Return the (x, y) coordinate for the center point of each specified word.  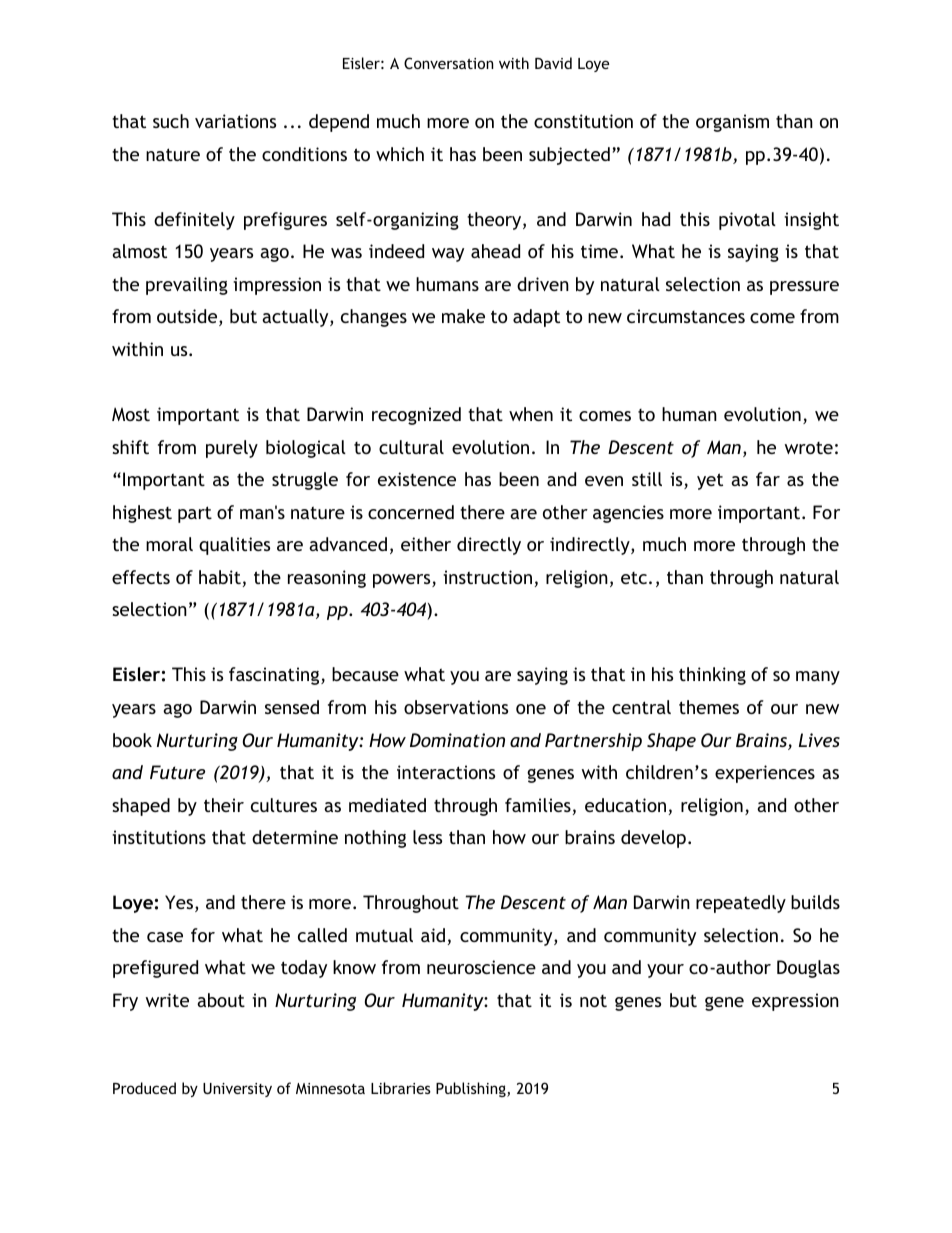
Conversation (448, 63)
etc (634, 578)
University (237, 1090)
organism (732, 123)
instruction (487, 577)
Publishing (472, 1089)
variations (235, 121)
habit (220, 577)
